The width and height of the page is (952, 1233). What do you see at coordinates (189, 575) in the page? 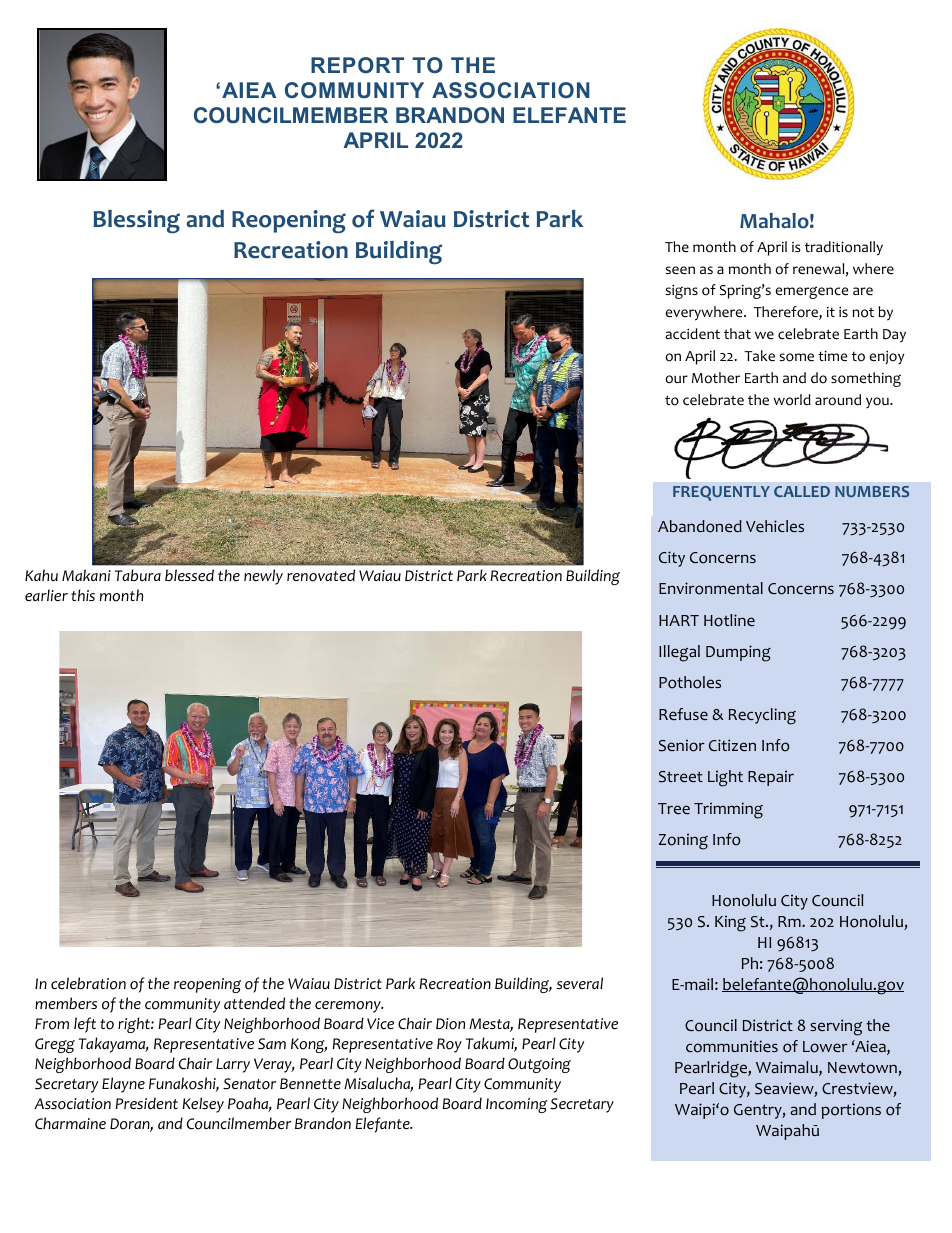
I see `blessed` at bounding box center [189, 575].
